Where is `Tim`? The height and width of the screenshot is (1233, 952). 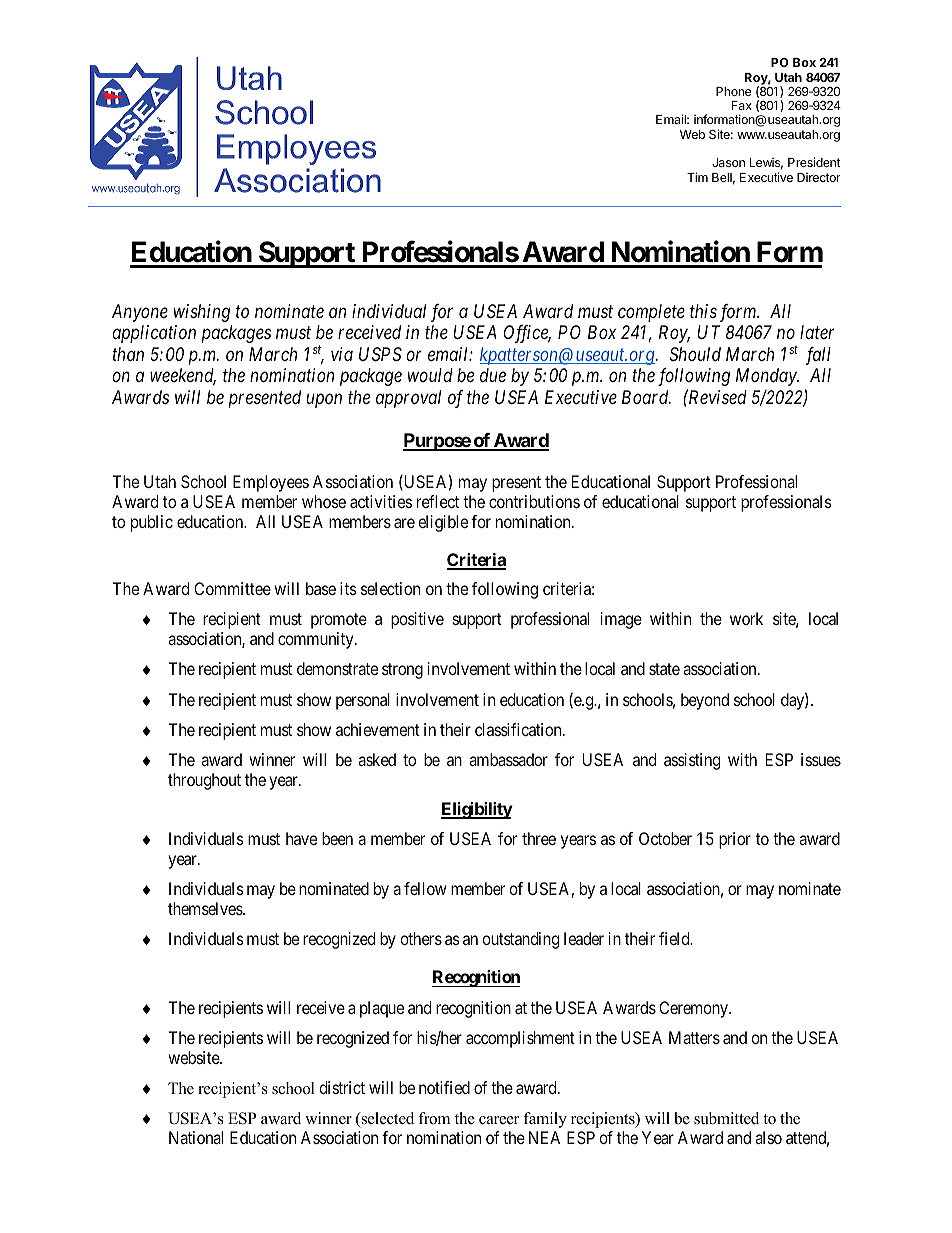
Tim is located at coordinates (697, 177).
